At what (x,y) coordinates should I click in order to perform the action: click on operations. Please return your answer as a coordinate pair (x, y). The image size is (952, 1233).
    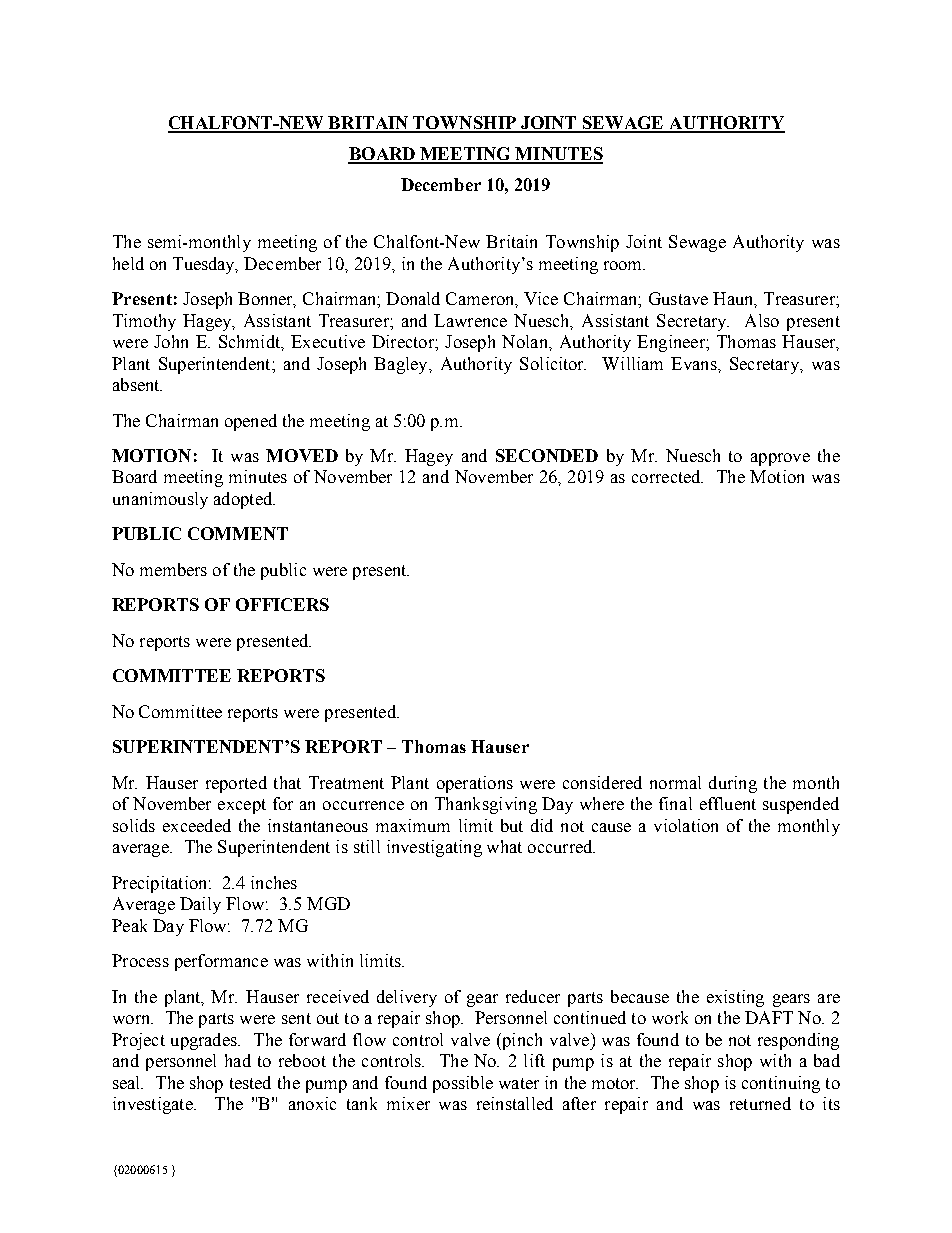
    Looking at the image, I should click on (475, 784).
